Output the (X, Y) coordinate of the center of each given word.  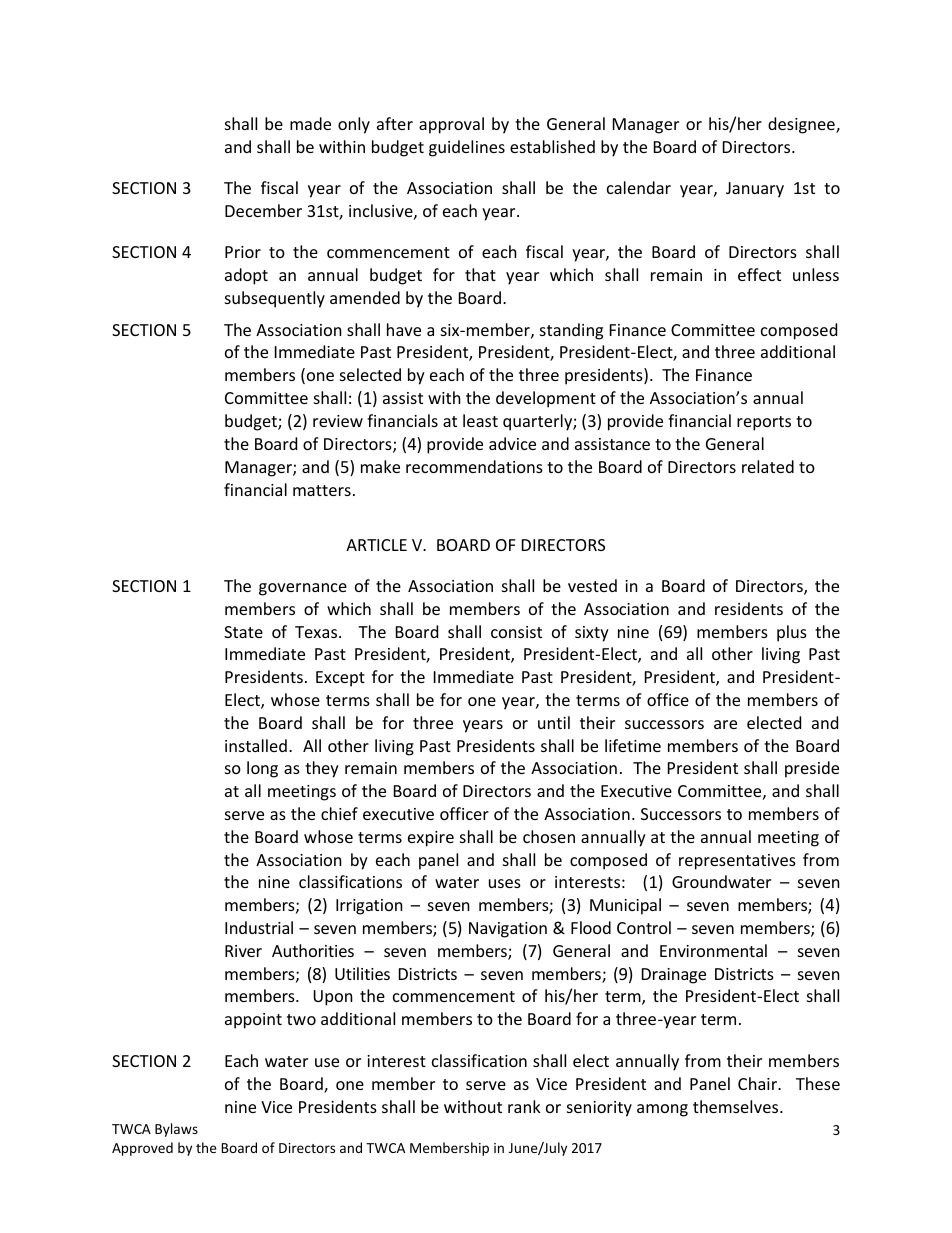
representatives (737, 862)
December (263, 210)
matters (322, 490)
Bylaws (176, 1130)
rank (524, 1106)
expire (431, 839)
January (755, 190)
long (262, 769)
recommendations (474, 466)
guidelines (467, 148)
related (768, 466)
